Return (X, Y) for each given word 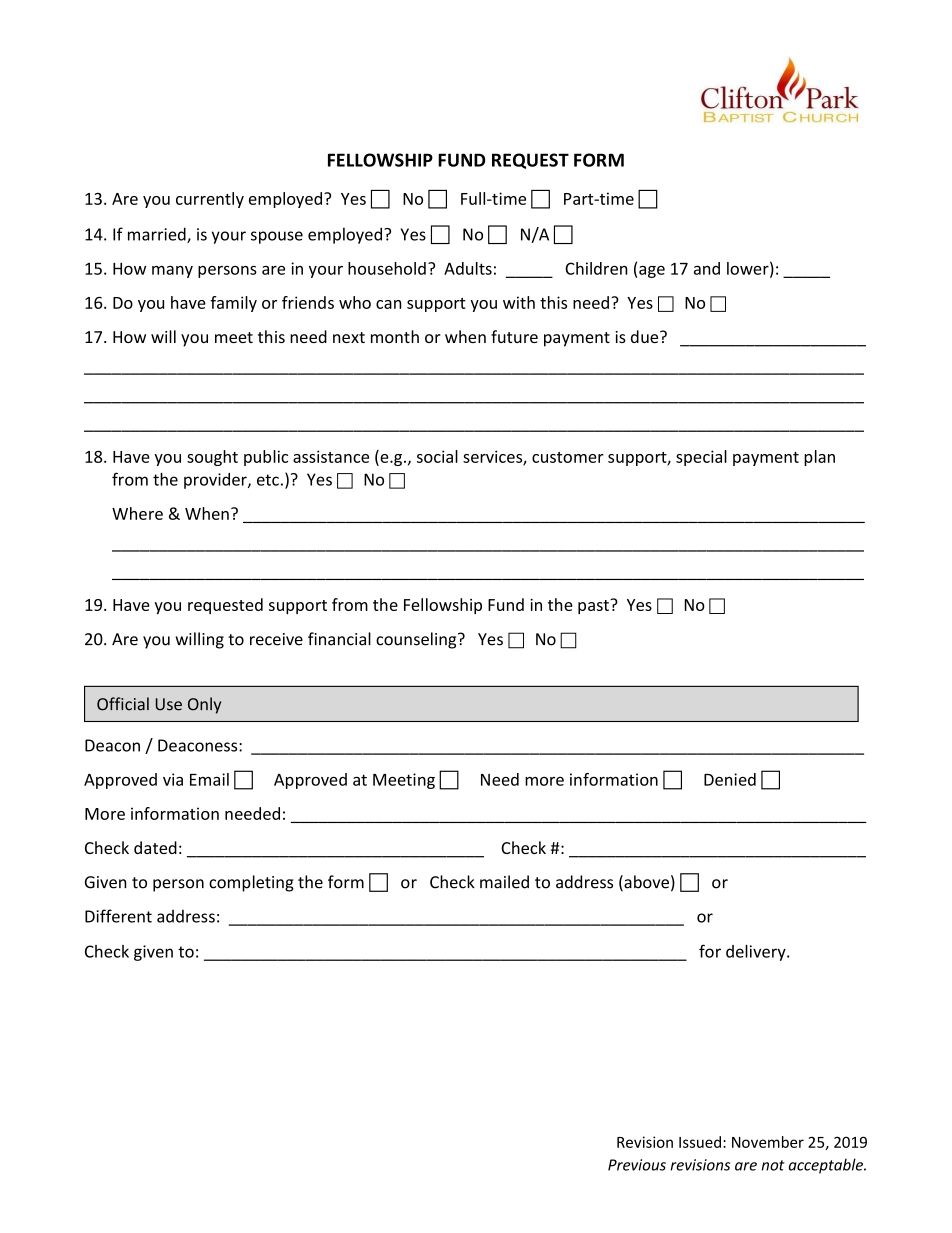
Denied (730, 779)
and (707, 268)
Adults (468, 268)
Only (204, 705)
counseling (417, 640)
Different (118, 916)
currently (210, 200)
